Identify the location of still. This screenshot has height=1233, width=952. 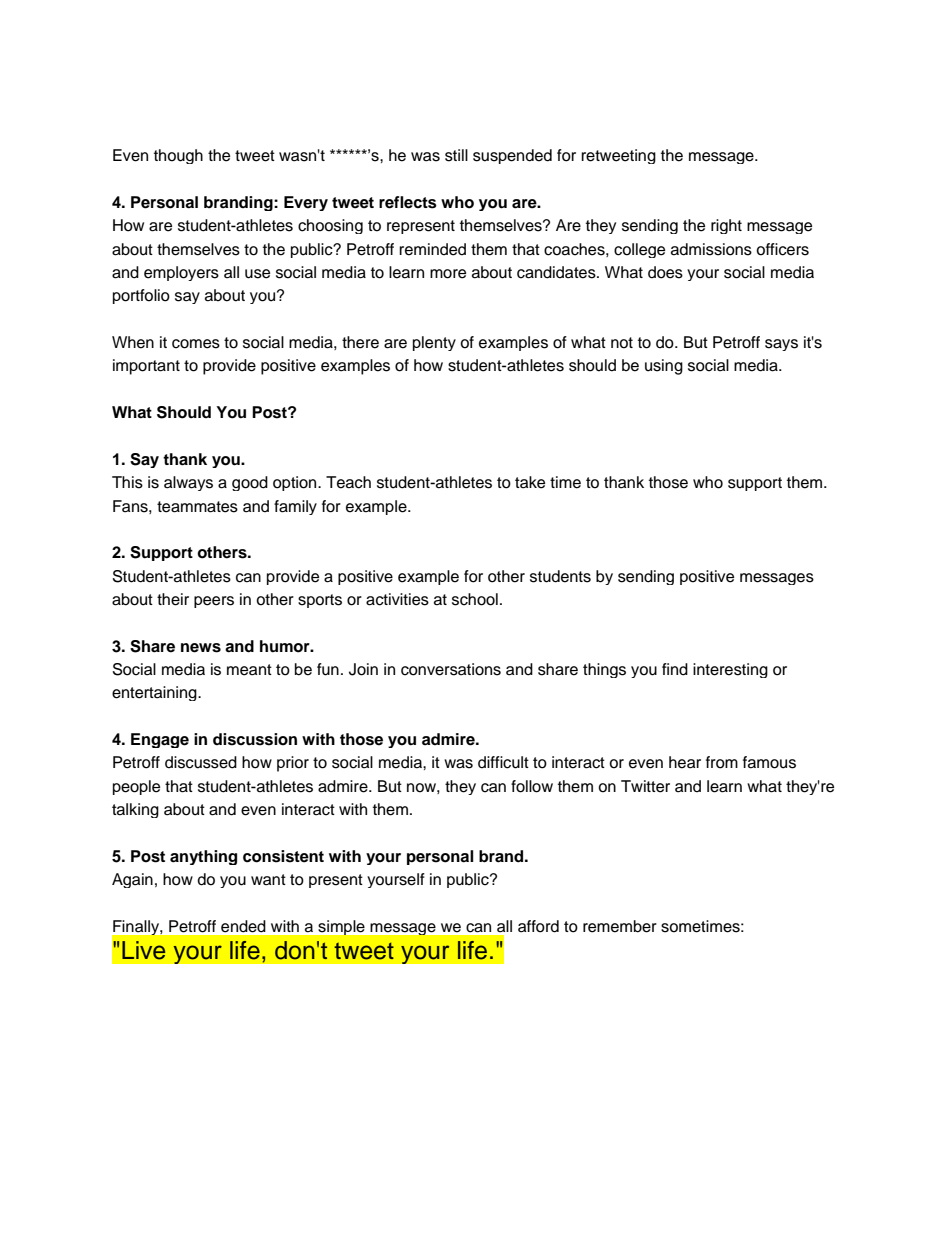
(456, 155).
